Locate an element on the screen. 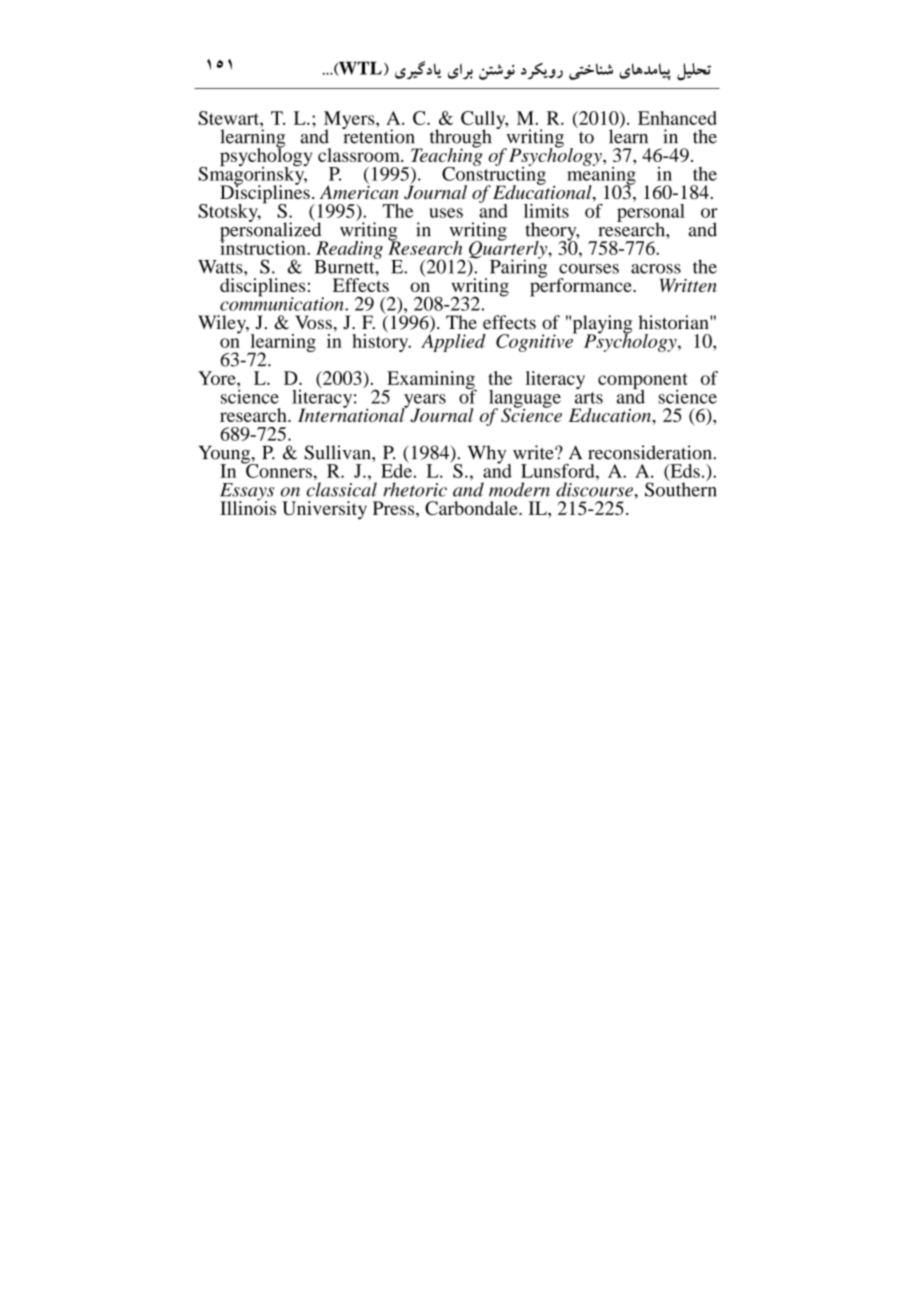 The width and height of the screenshot is (924, 1308). Essays is located at coordinates (247, 493).
